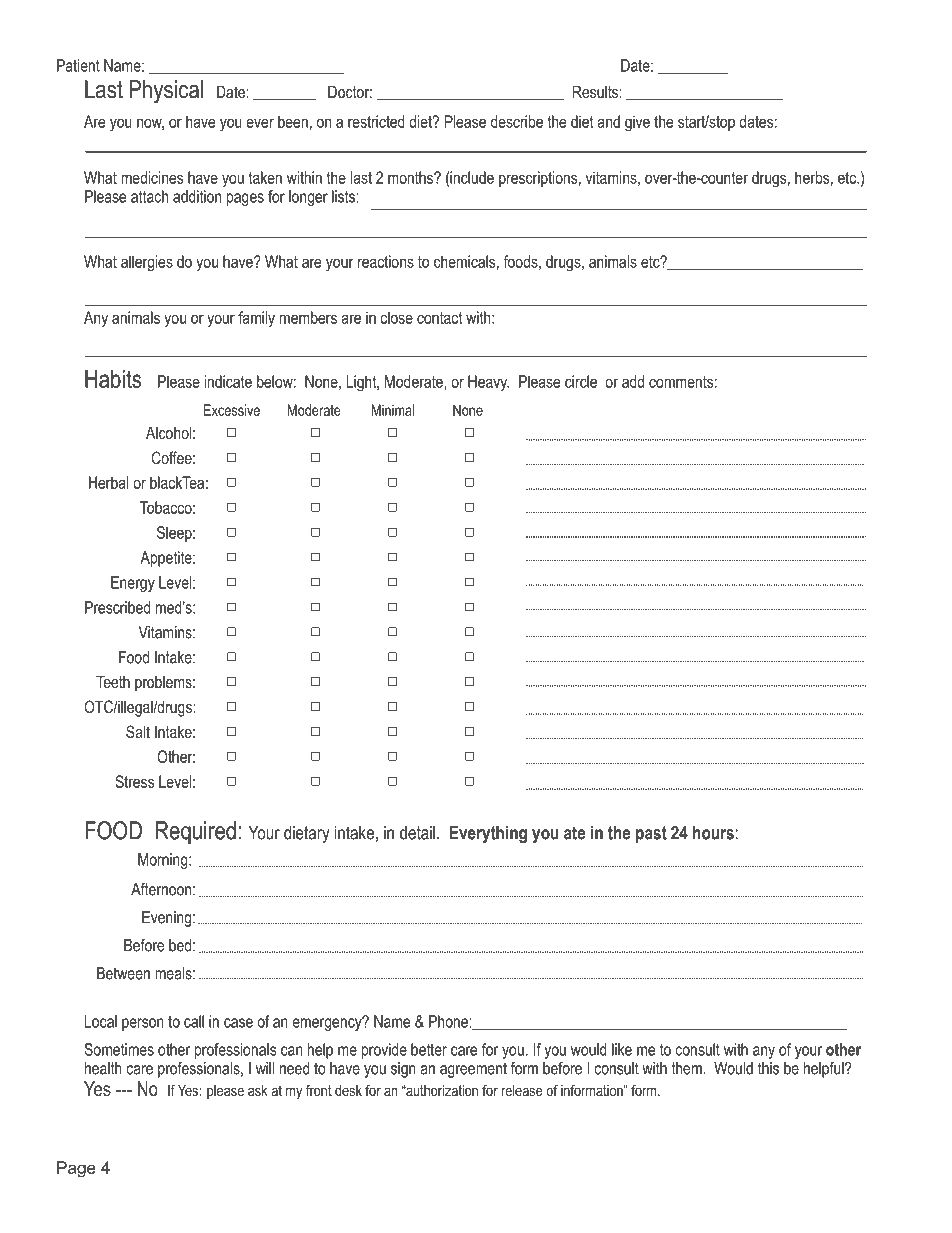 Image resolution: width=952 pixels, height=1233 pixels. What do you see at coordinates (637, 123) in the screenshot?
I see `give` at bounding box center [637, 123].
